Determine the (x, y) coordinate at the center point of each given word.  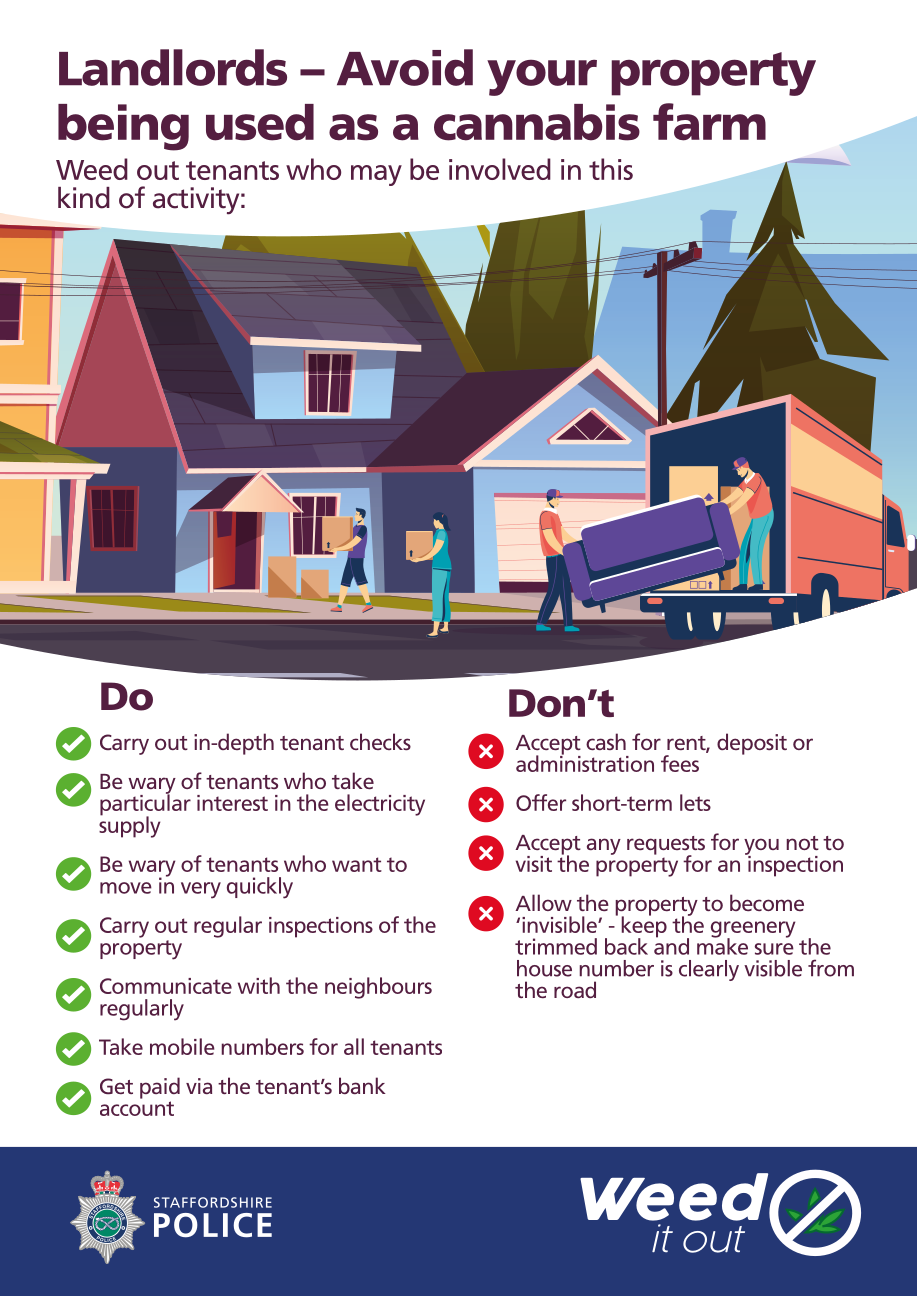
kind (84, 198)
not (802, 843)
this (611, 169)
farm (709, 122)
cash (606, 741)
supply (129, 826)
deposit (752, 744)
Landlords (173, 67)
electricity (380, 805)
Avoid (405, 67)
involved (500, 169)
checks (380, 741)
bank (362, 1085)
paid (160, 1088)
